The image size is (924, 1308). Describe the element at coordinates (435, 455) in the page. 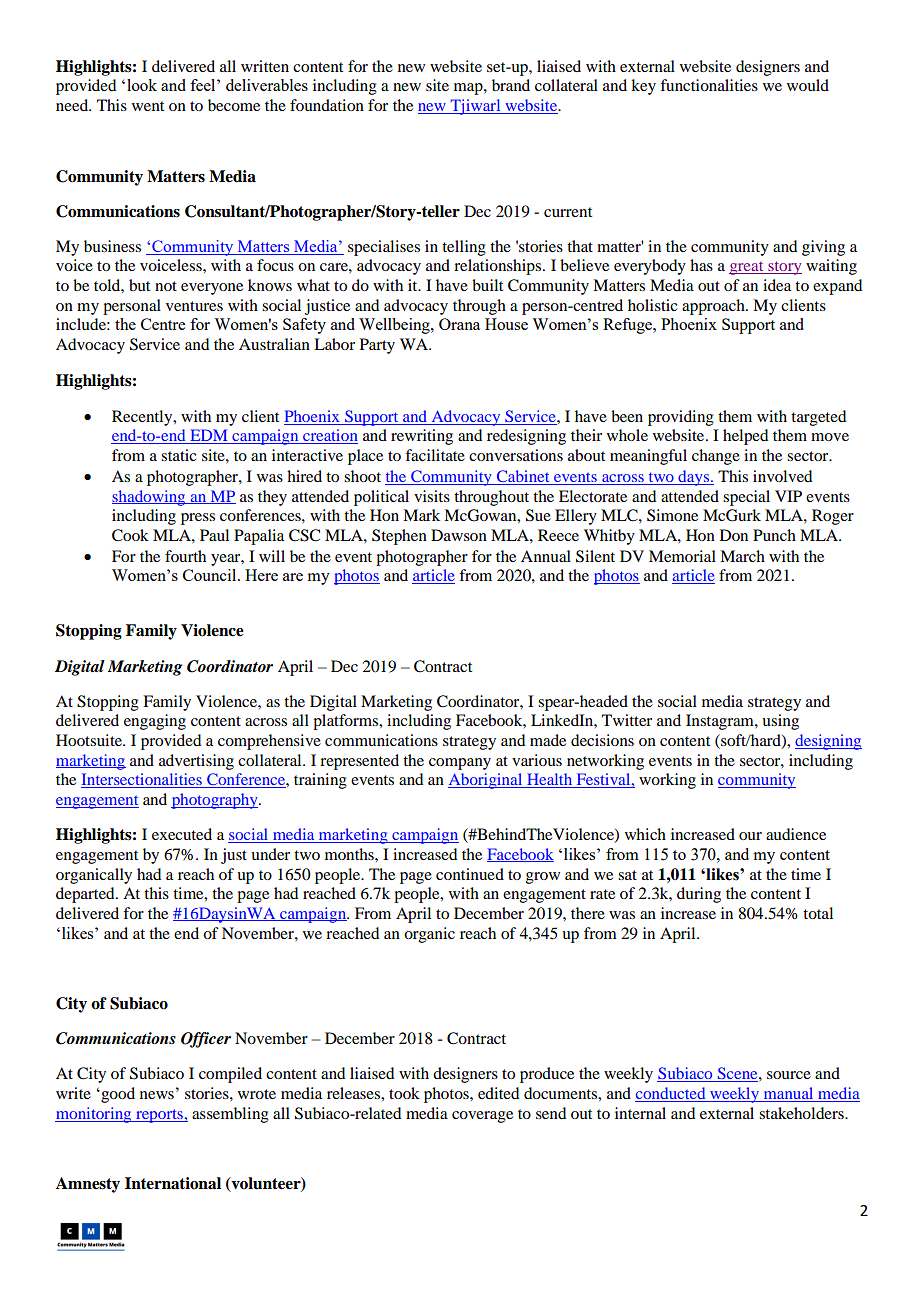

I see `facilitate` at that location.
